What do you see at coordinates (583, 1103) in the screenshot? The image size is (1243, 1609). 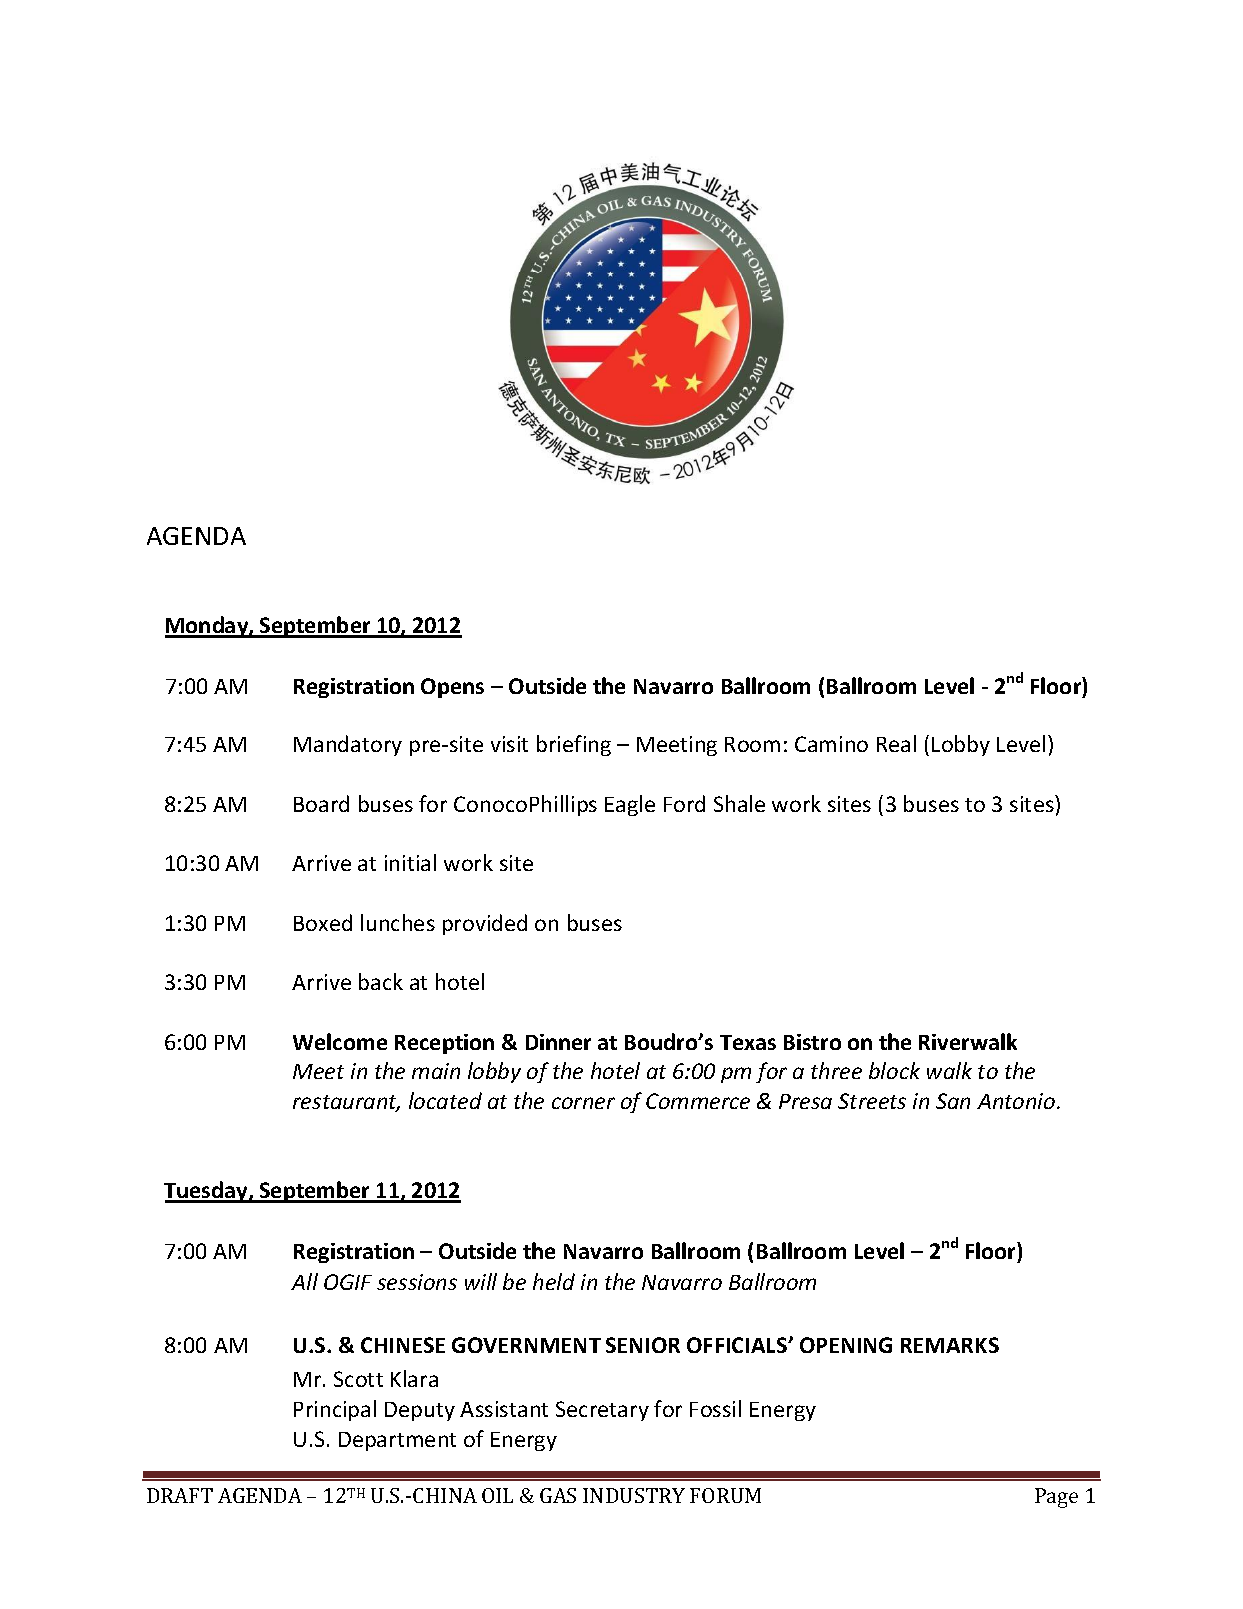 I see `corner` at bounding box center [583, 1103].
